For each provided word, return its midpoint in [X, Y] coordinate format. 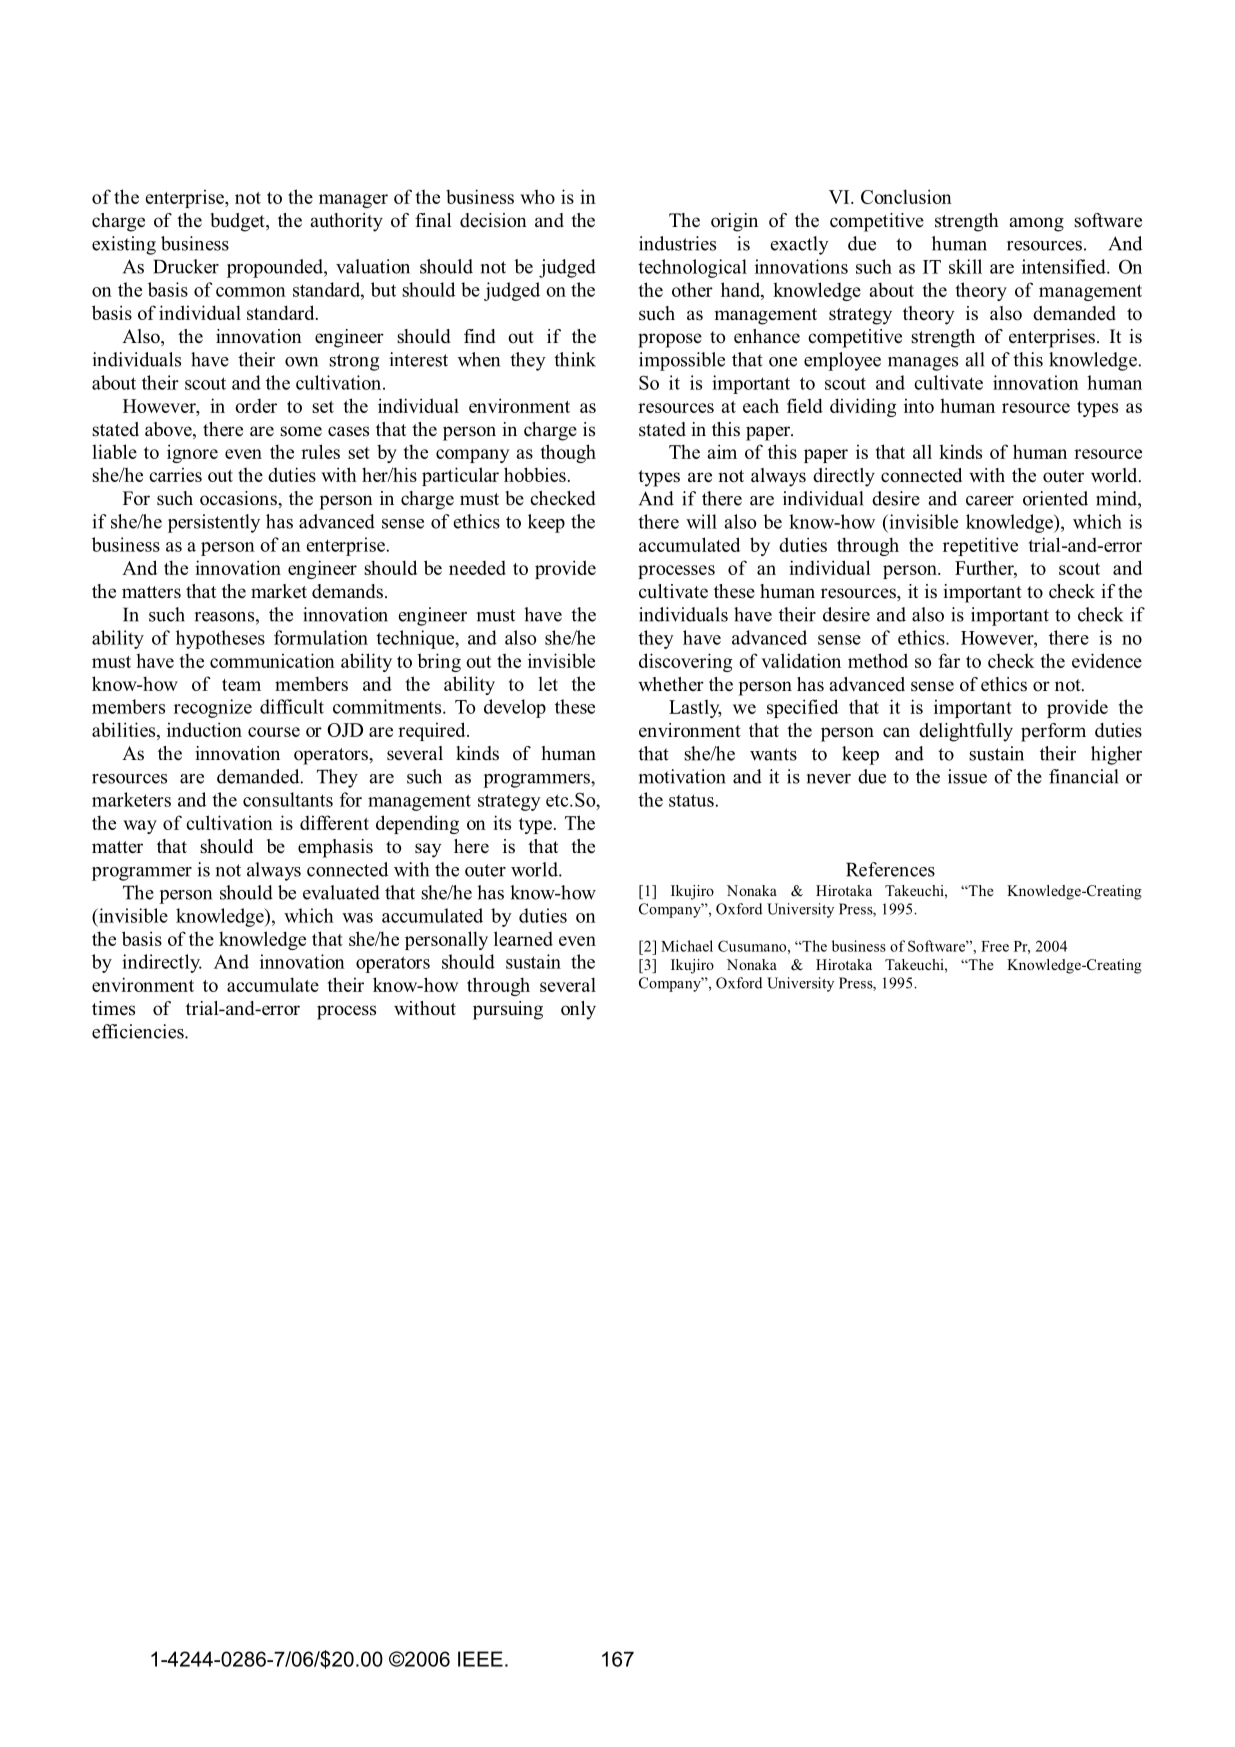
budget [238, 222]
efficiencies [139, 1031]
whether [671, 684]
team [241, 685]
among [1037, 224]
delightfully [966, 732]
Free [995, 946]
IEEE [480, 1659]
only [578, 1010]
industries [677, 243]
